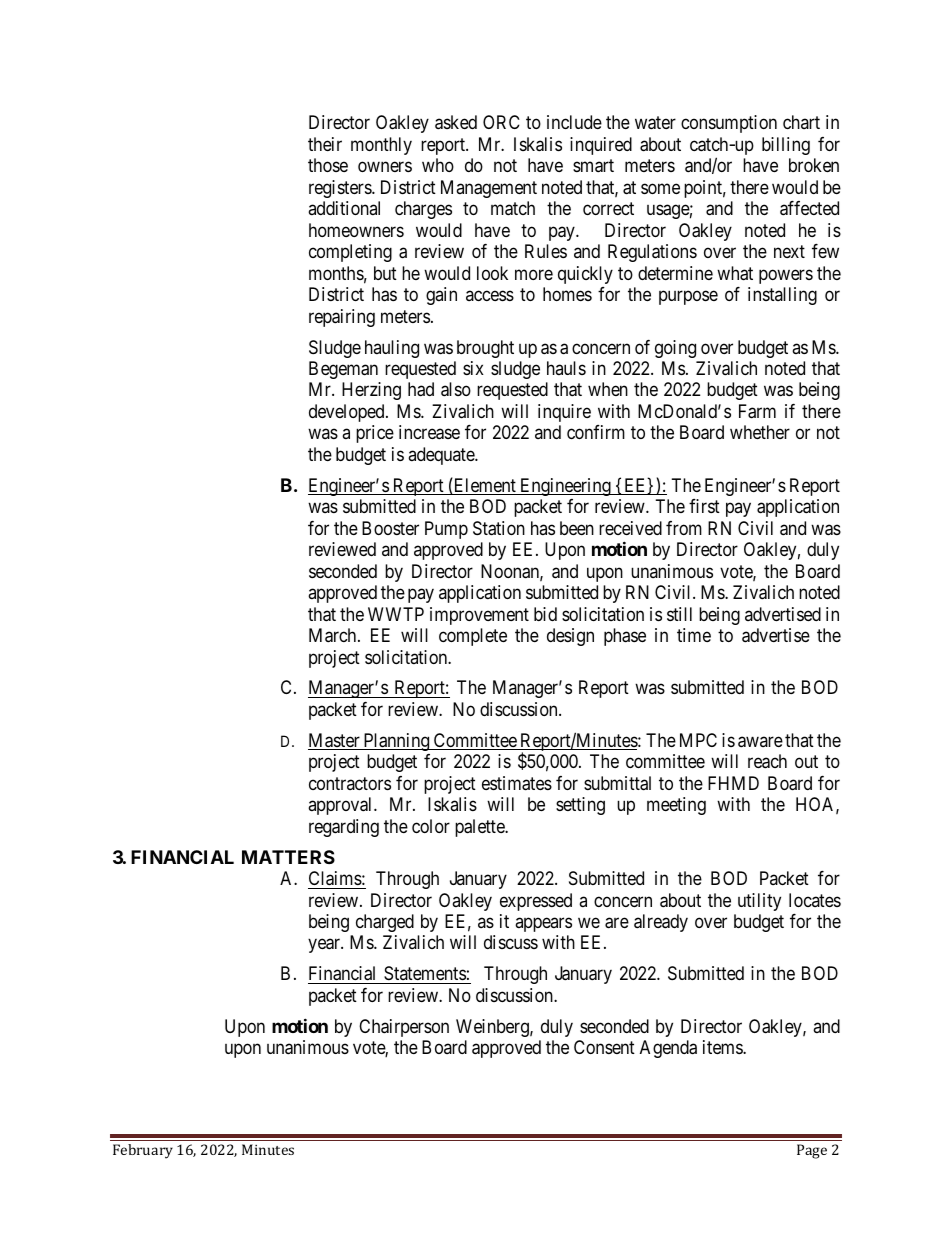  What do you see at coordinates (334, 635) in the screenshot?
I see `March` at bounding box center [334, 635].
